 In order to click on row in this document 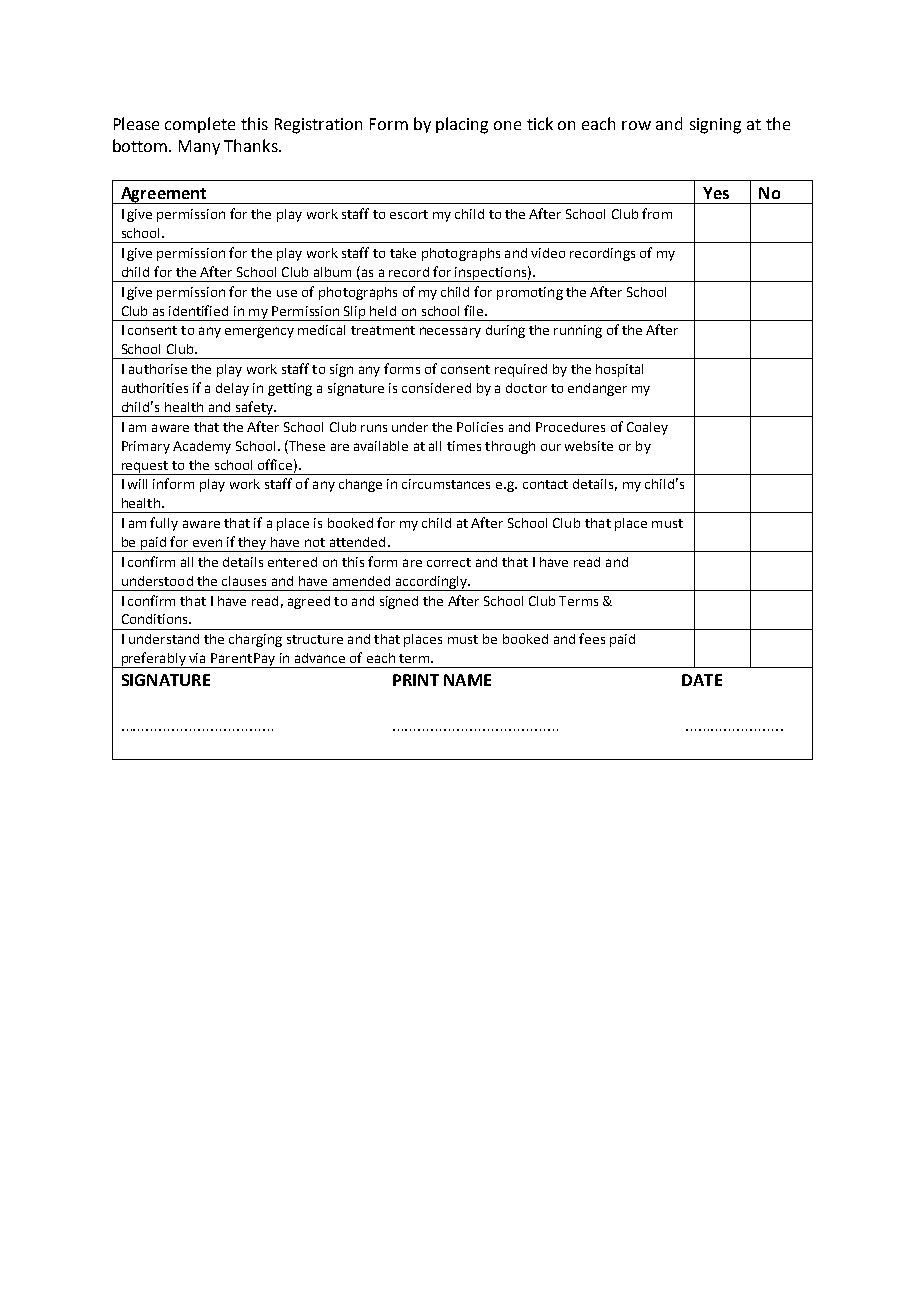, I will do `click(636, 125)`.
